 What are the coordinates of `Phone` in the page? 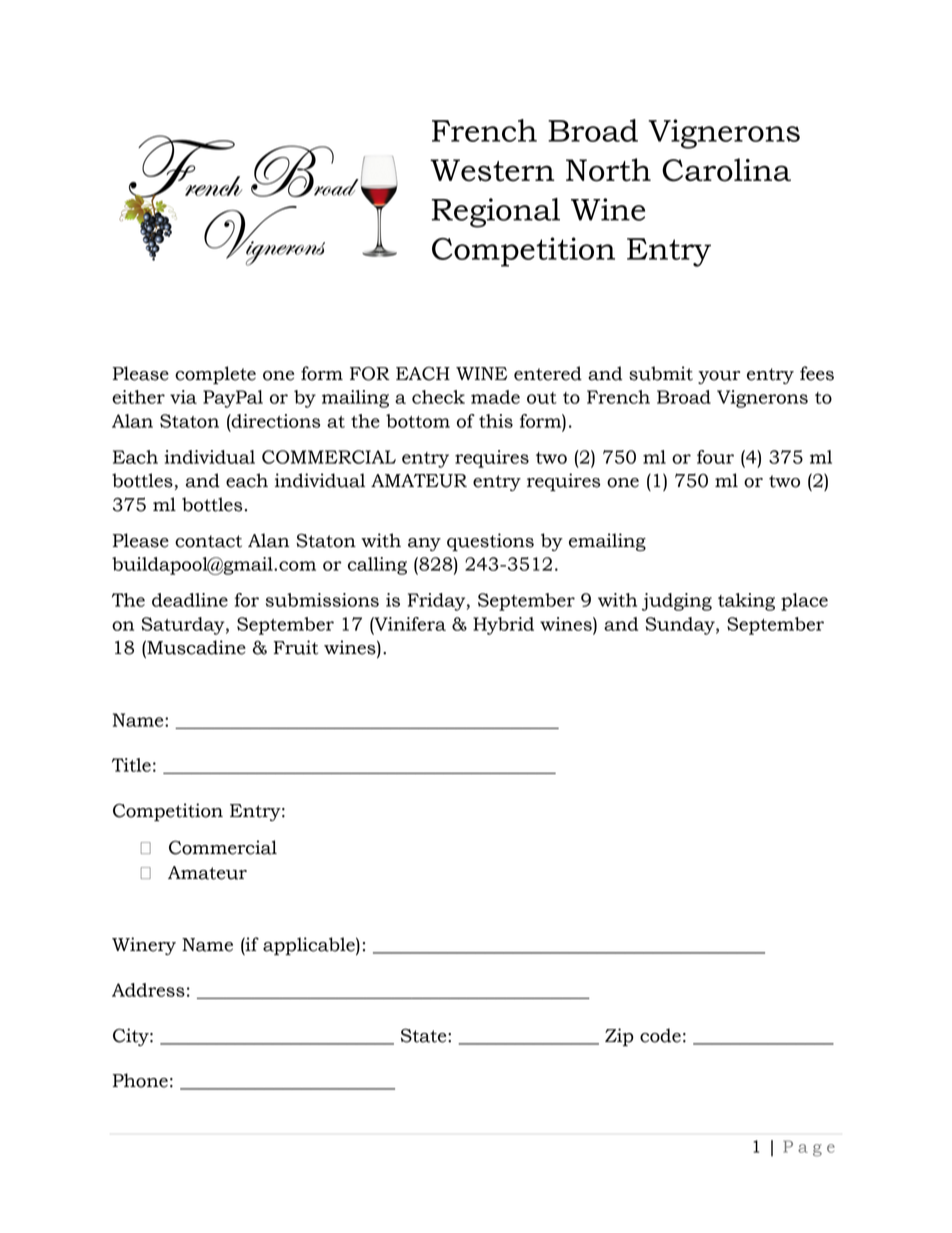 It's located at (140, 1080).
